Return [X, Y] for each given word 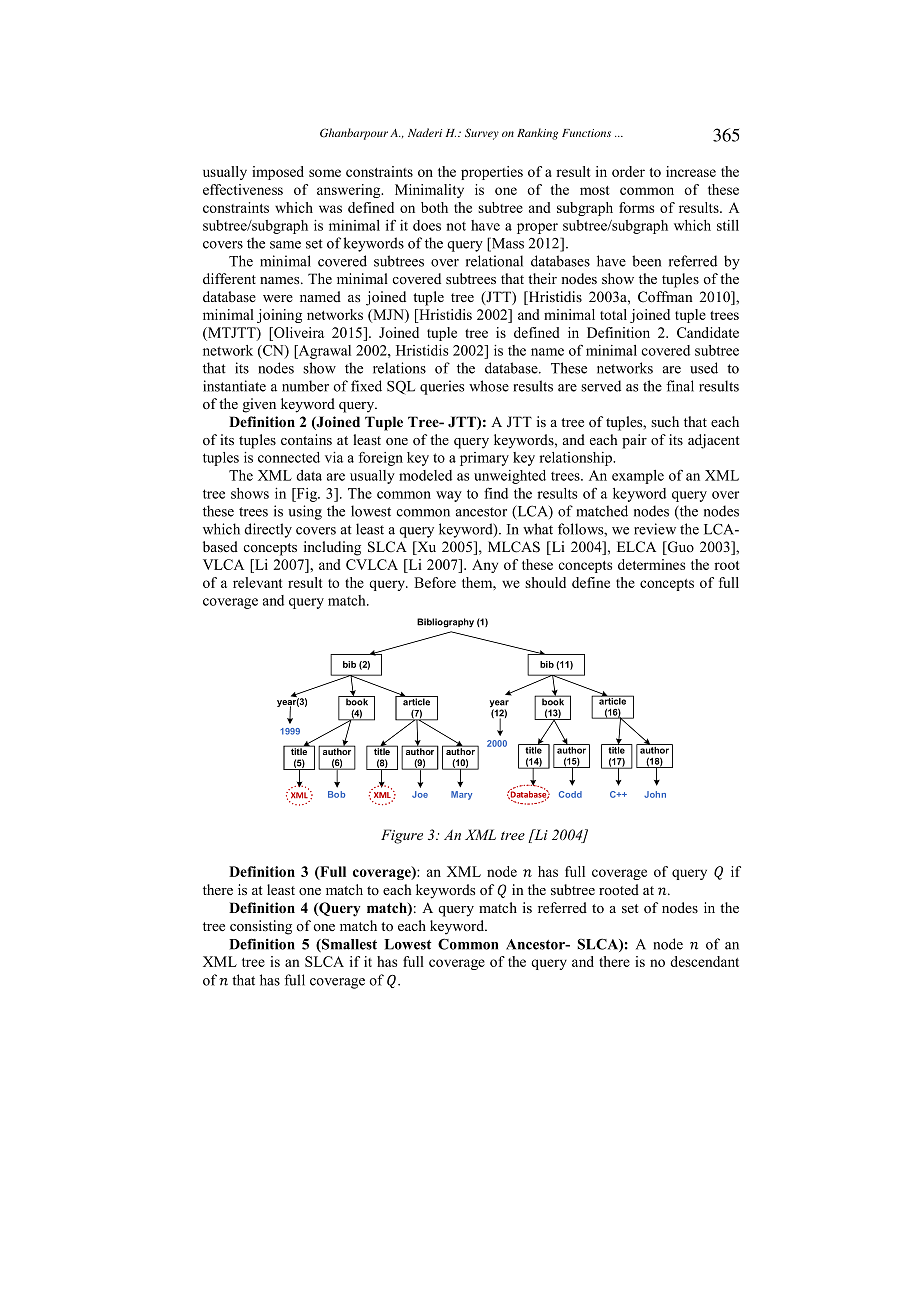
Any [485, 566]
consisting [261, 927]
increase [691, 171]
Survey [482, 134]
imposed [278, 173]
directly [268, 530]
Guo [679, 548]
